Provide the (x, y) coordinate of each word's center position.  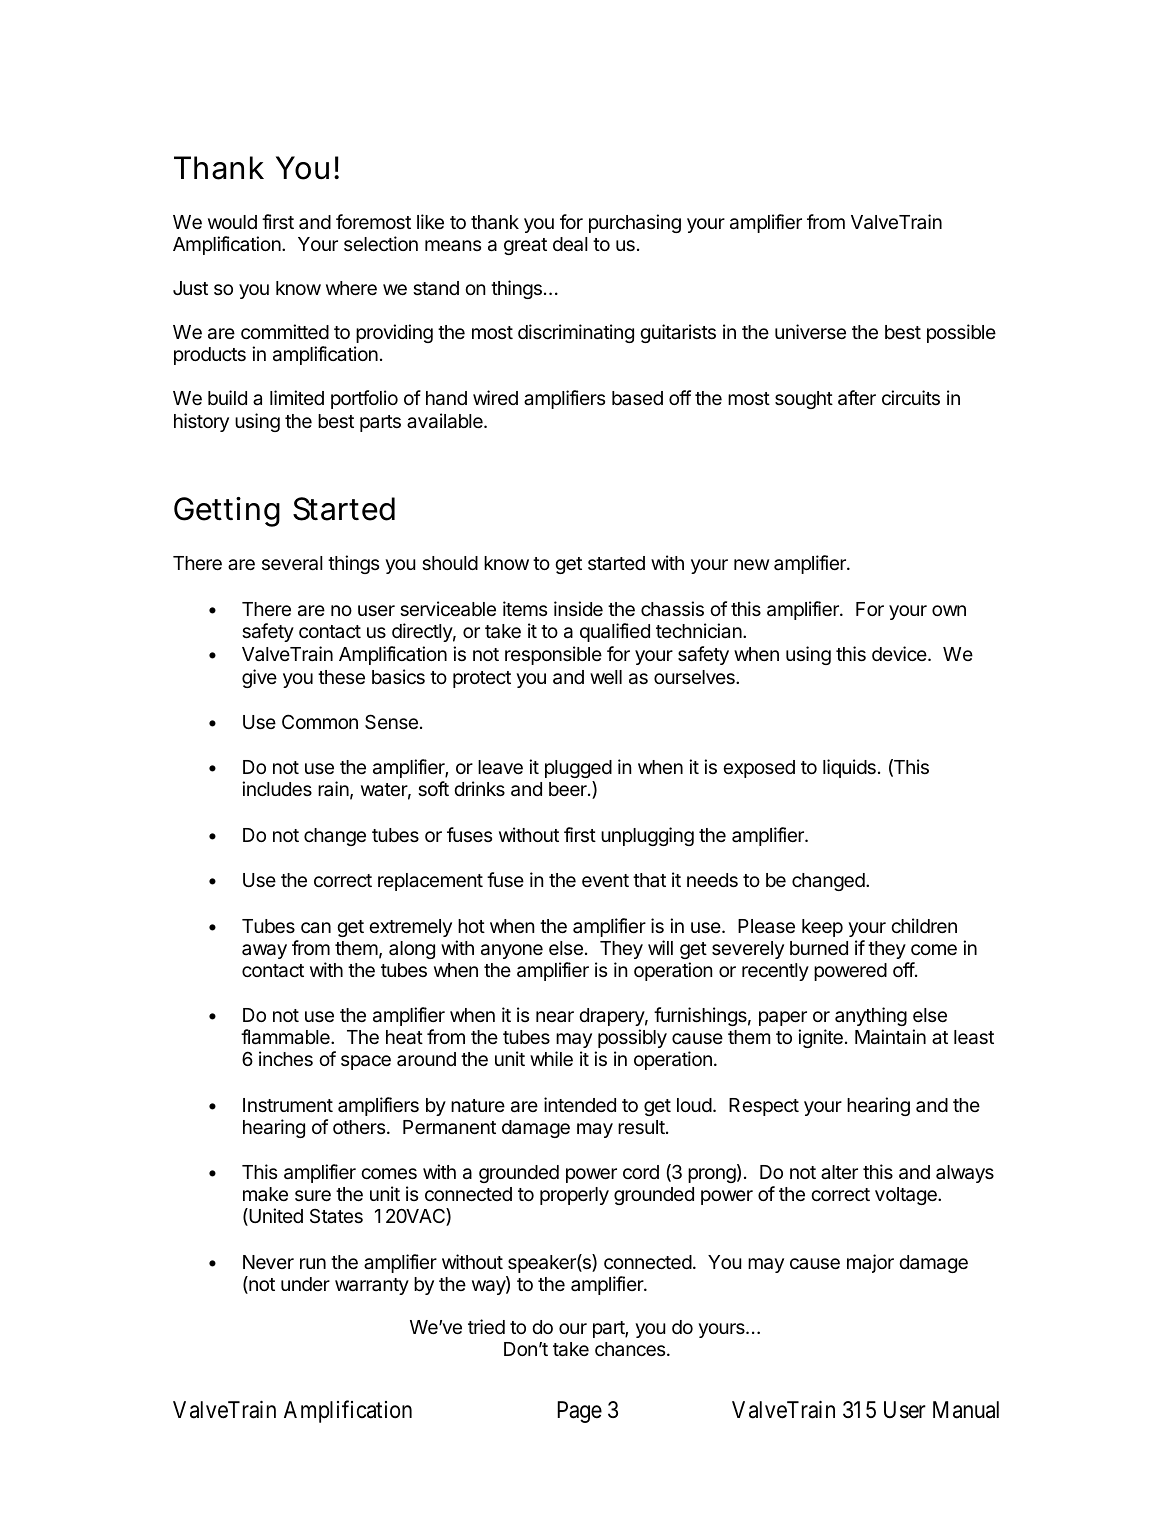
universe (810, 331)
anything (871, 1016)
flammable (286, 1037)
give (259, 678)
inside (578, 608)
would (232, 222)
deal (570, 244)
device (900, 653)
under (305, 1284)
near (555, 1016)
